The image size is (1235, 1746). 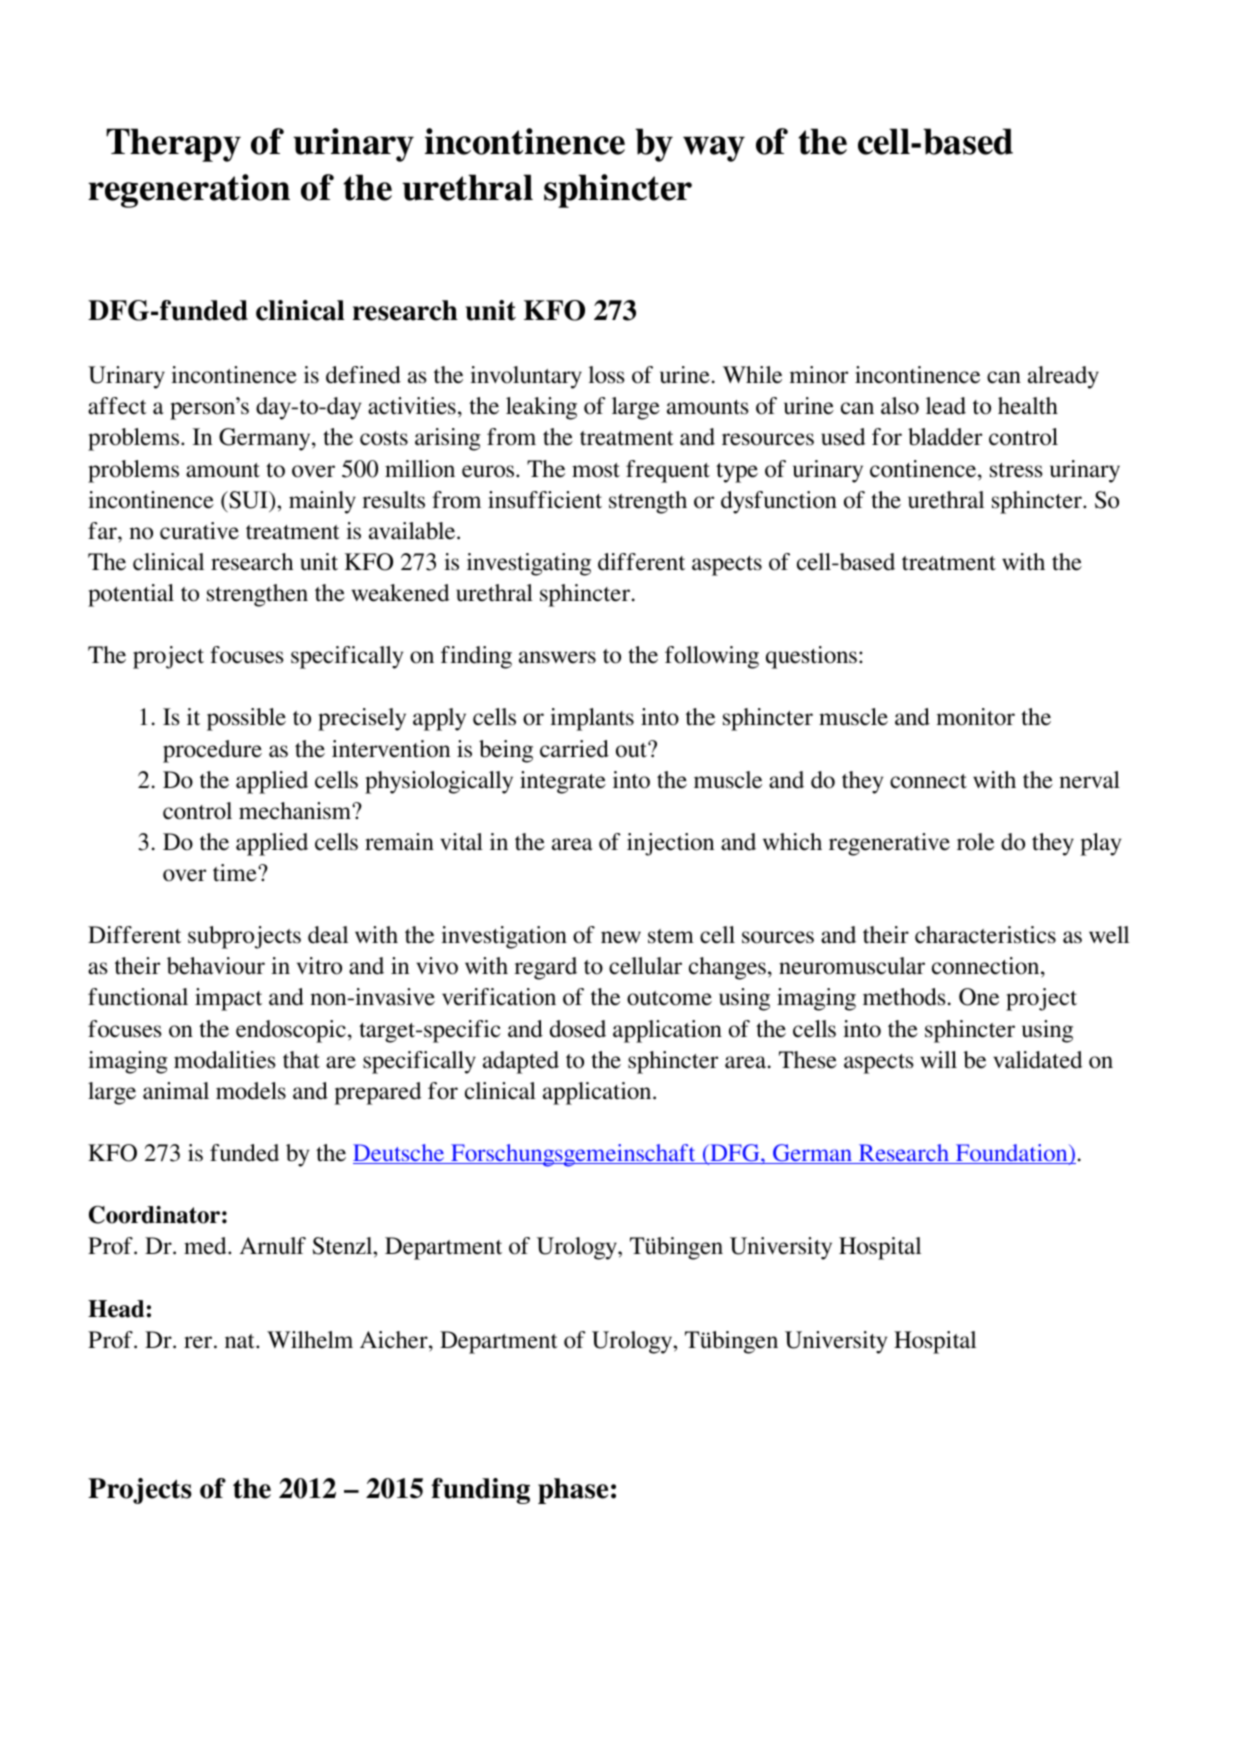 What do you see at coordinates (563, 782) in the page?
I see `integrate` at bounding box center [563, 782].
